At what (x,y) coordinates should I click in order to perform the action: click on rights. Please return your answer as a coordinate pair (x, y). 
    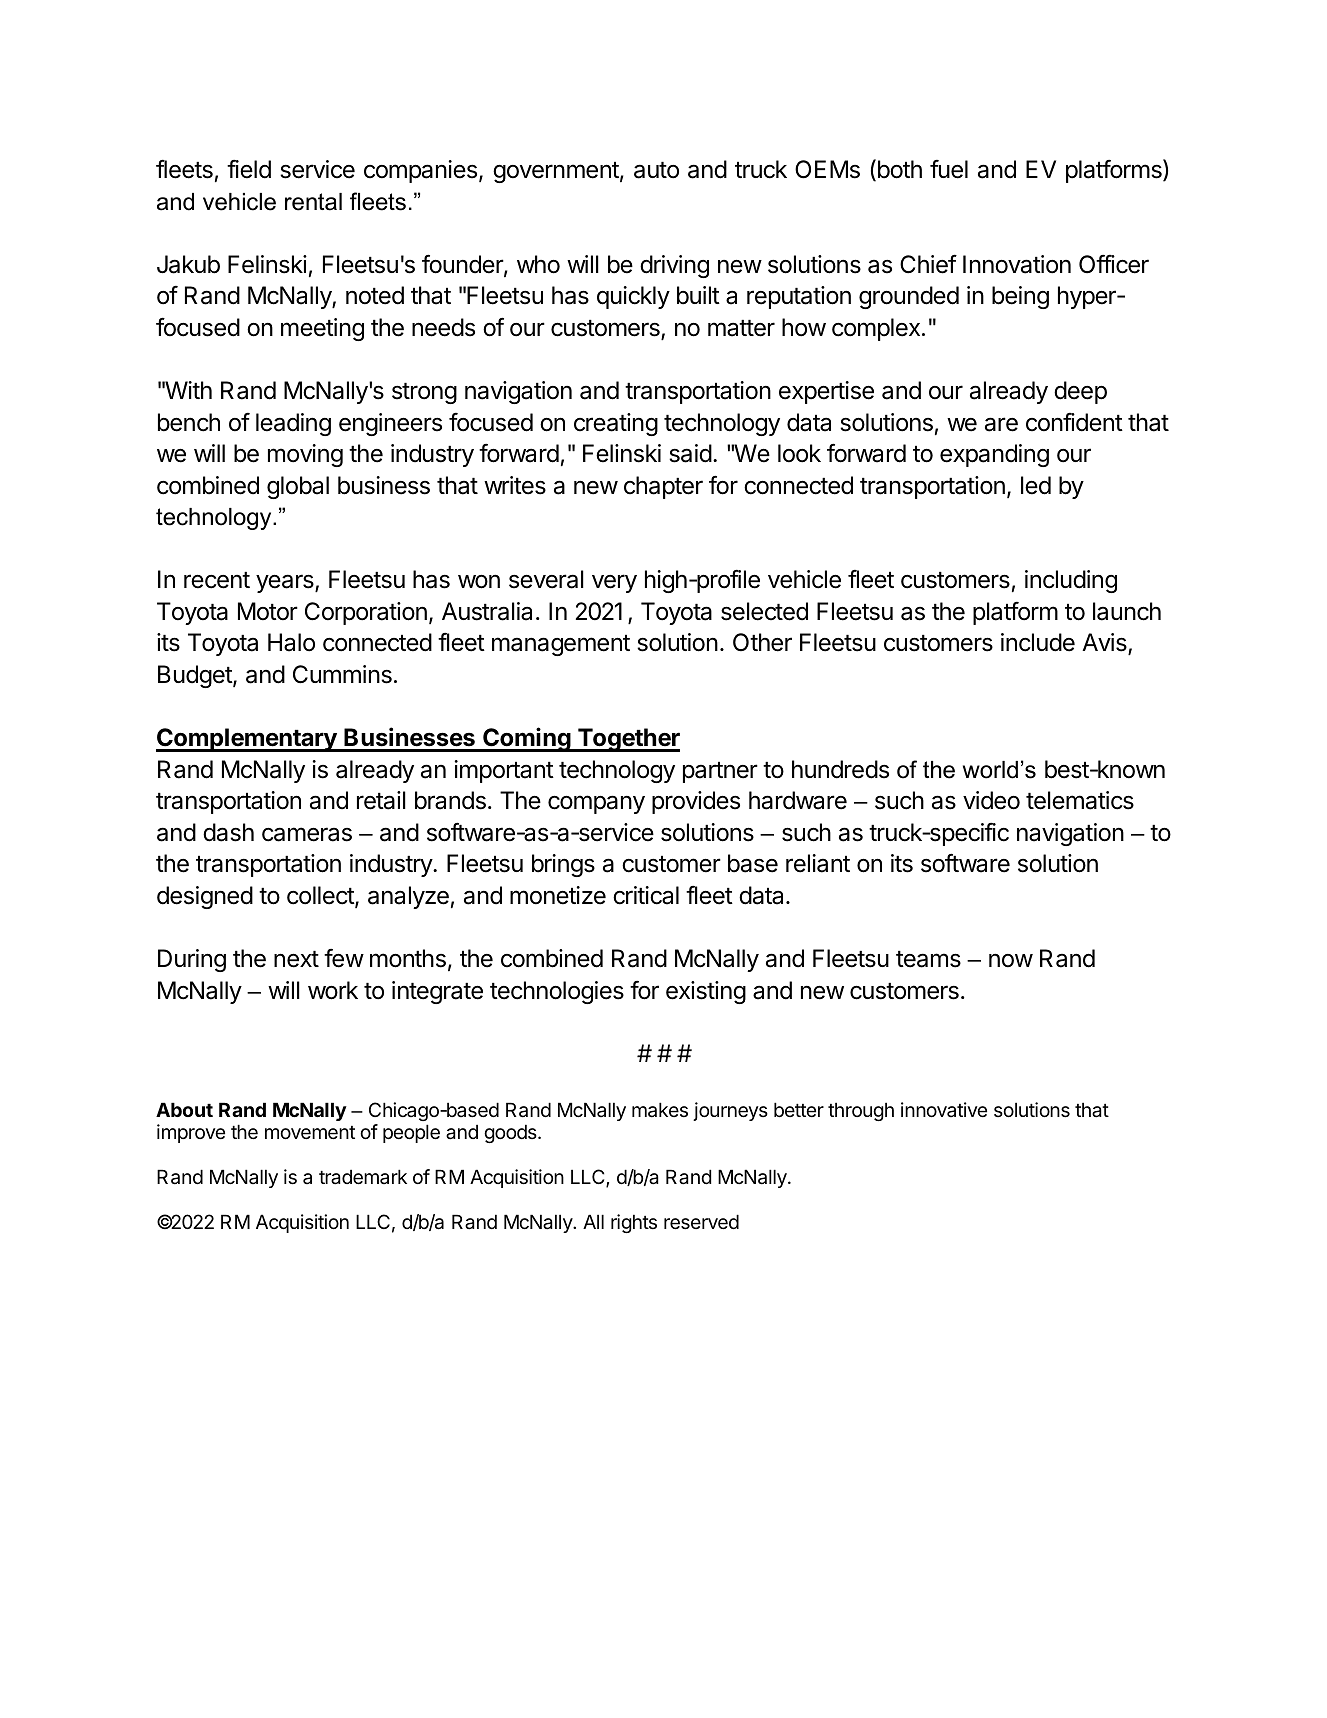
    Looking at the image, I should click on (634, 1223).
